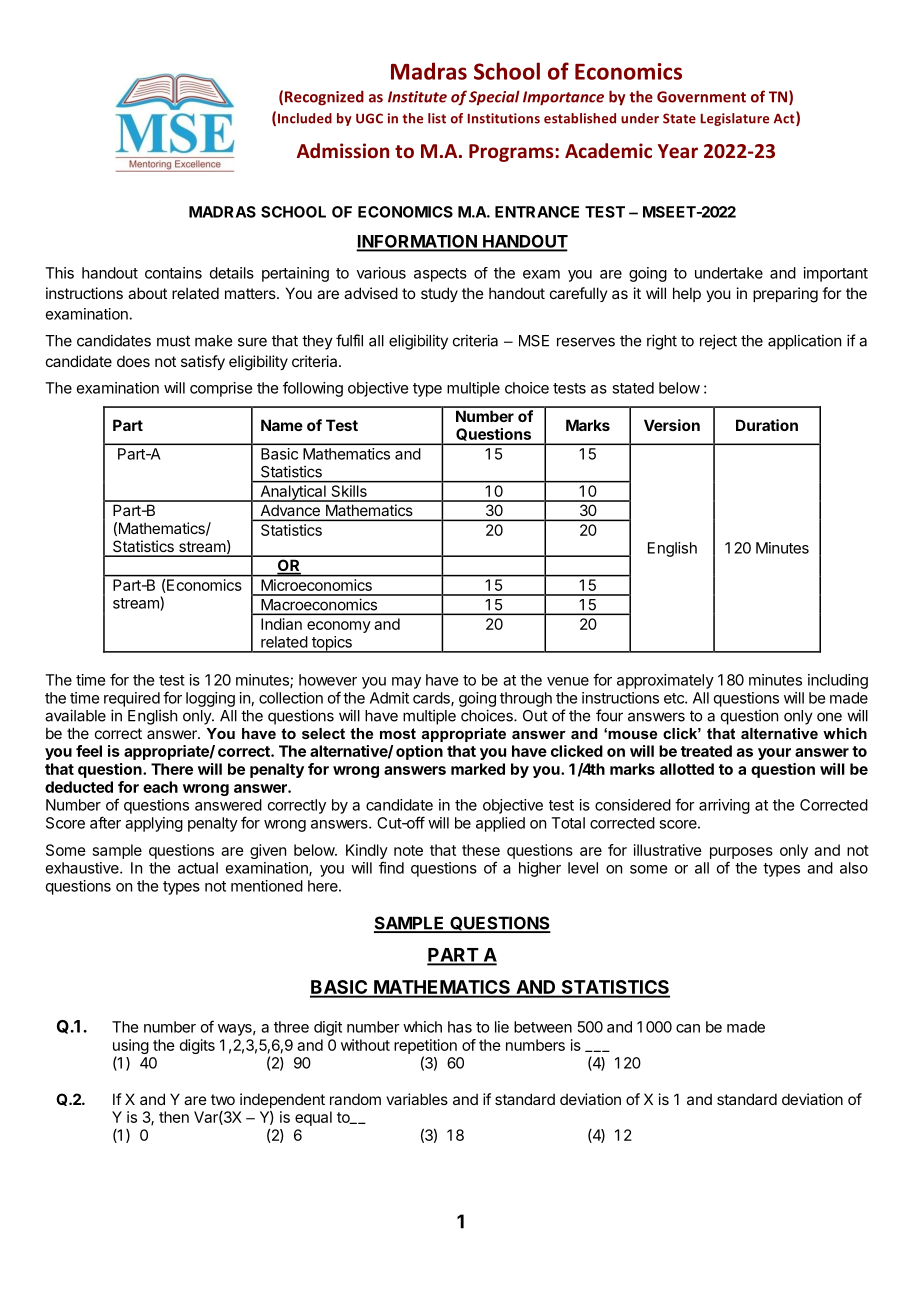 This document has height=1308, width=924. I want to click on following, so click(313, 389).
